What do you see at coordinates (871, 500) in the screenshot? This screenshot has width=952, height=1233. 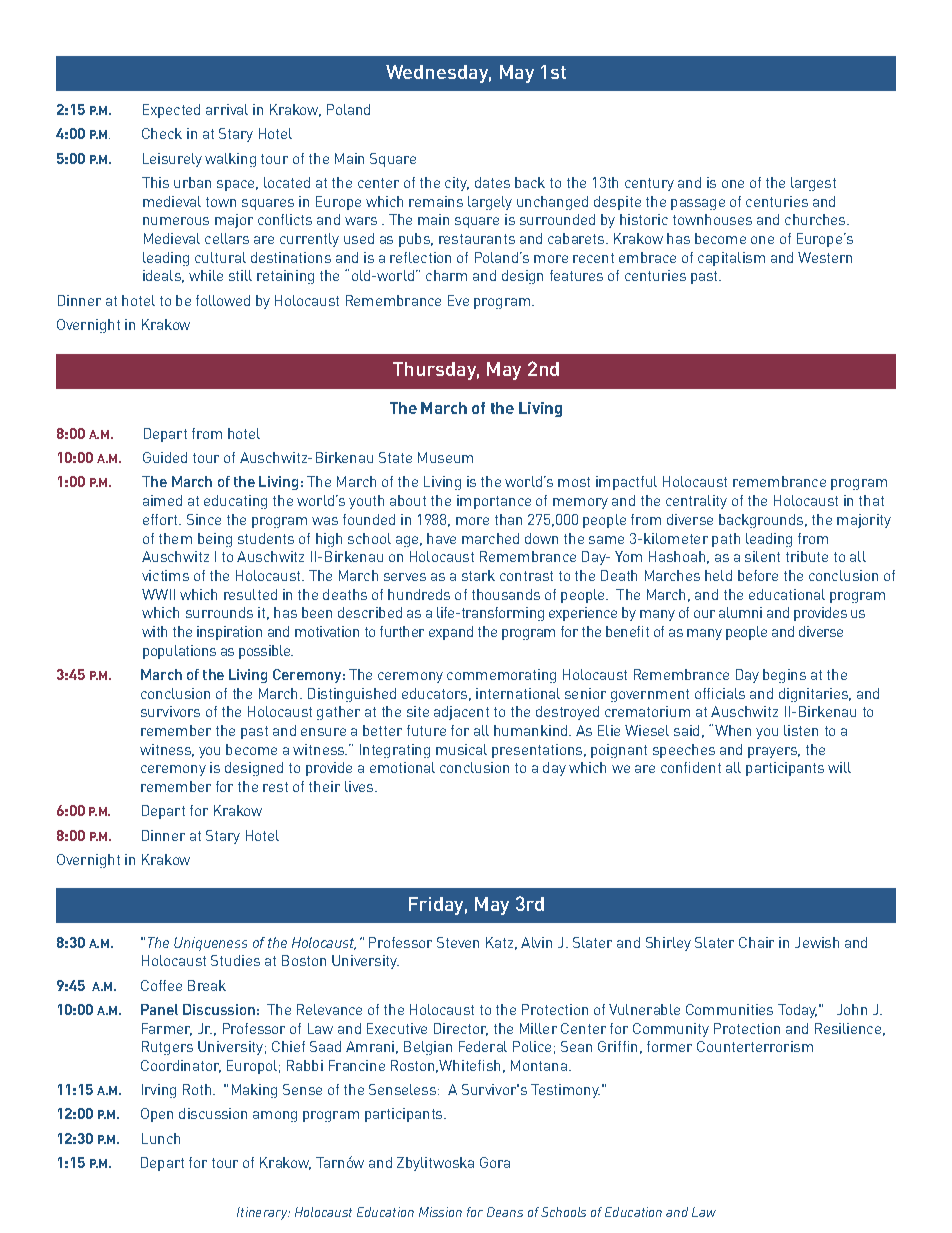 I see `that` at bounding box center [871, 500].
